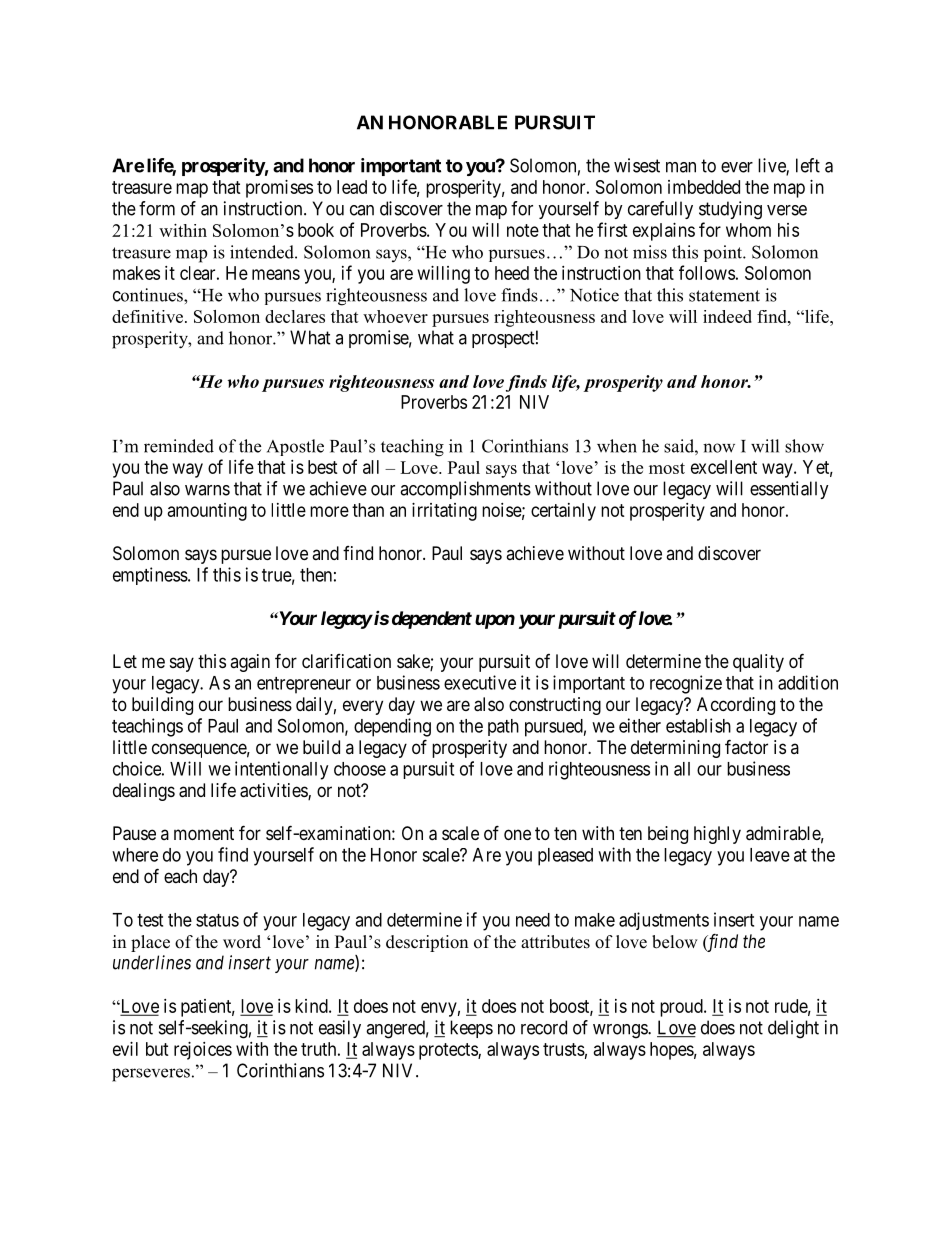 This screenshot has width=952, height=1233. I want to click on proud, so click(682, 1008).
